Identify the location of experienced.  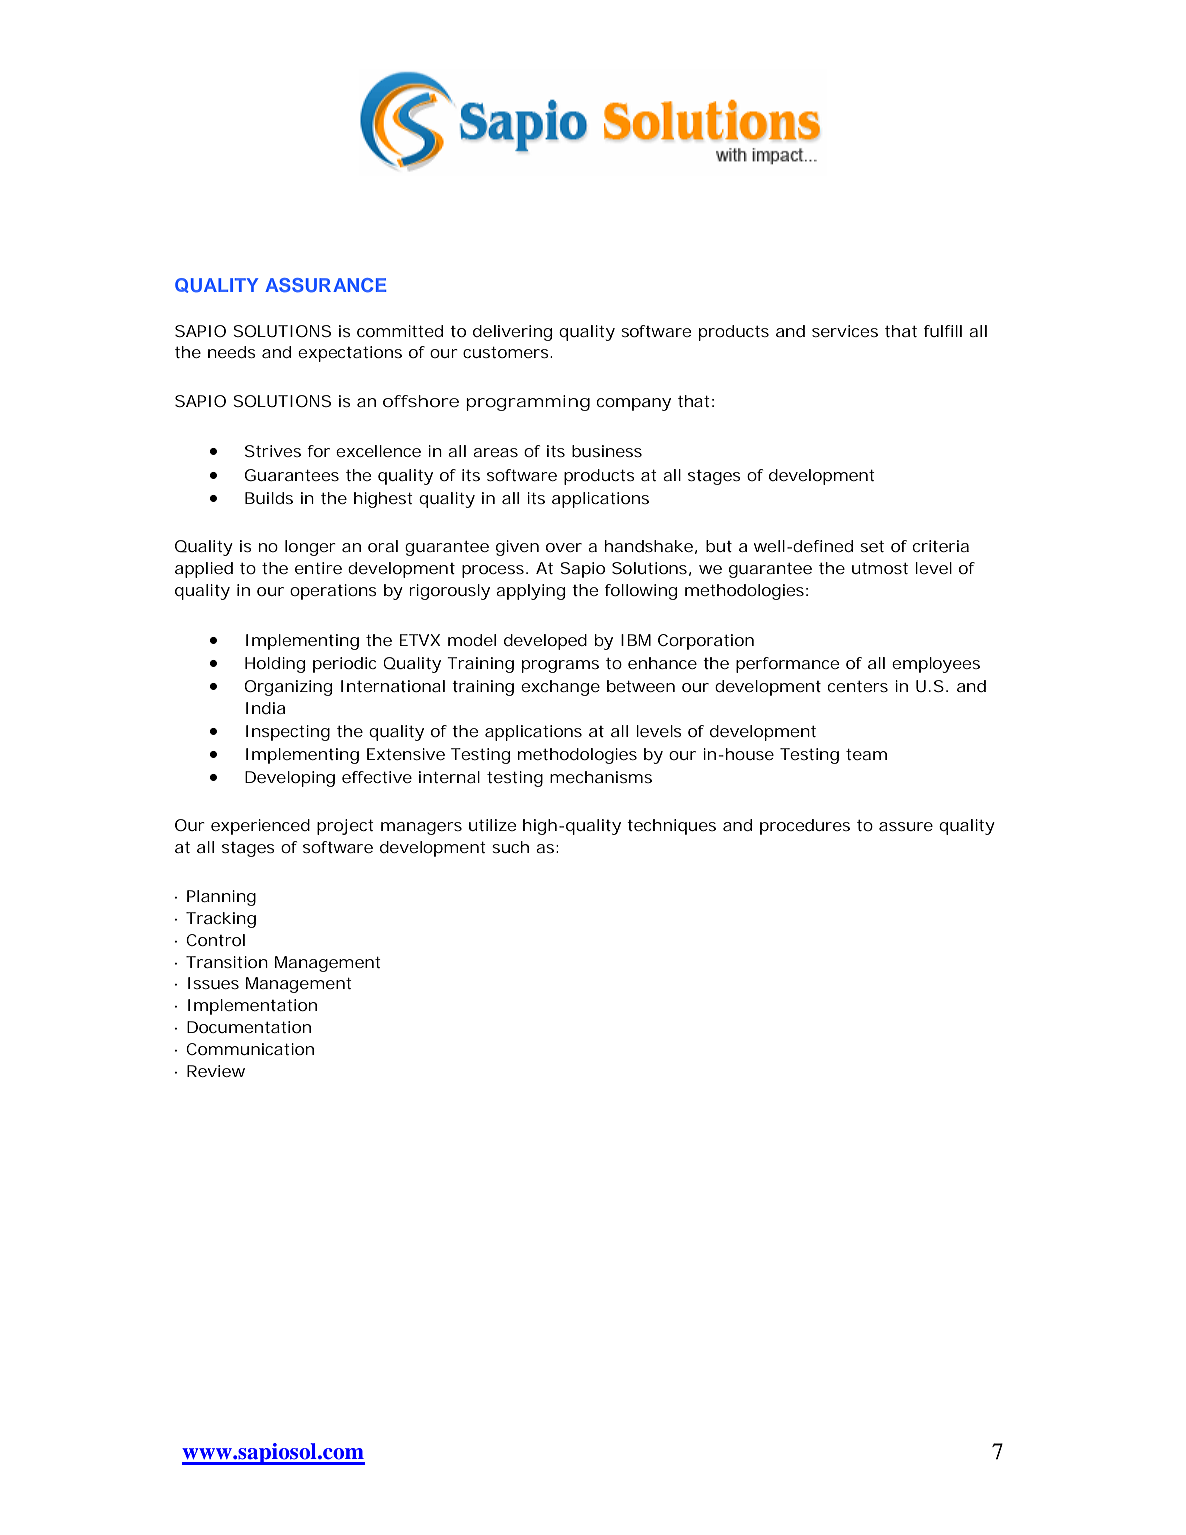
(260, 827).
